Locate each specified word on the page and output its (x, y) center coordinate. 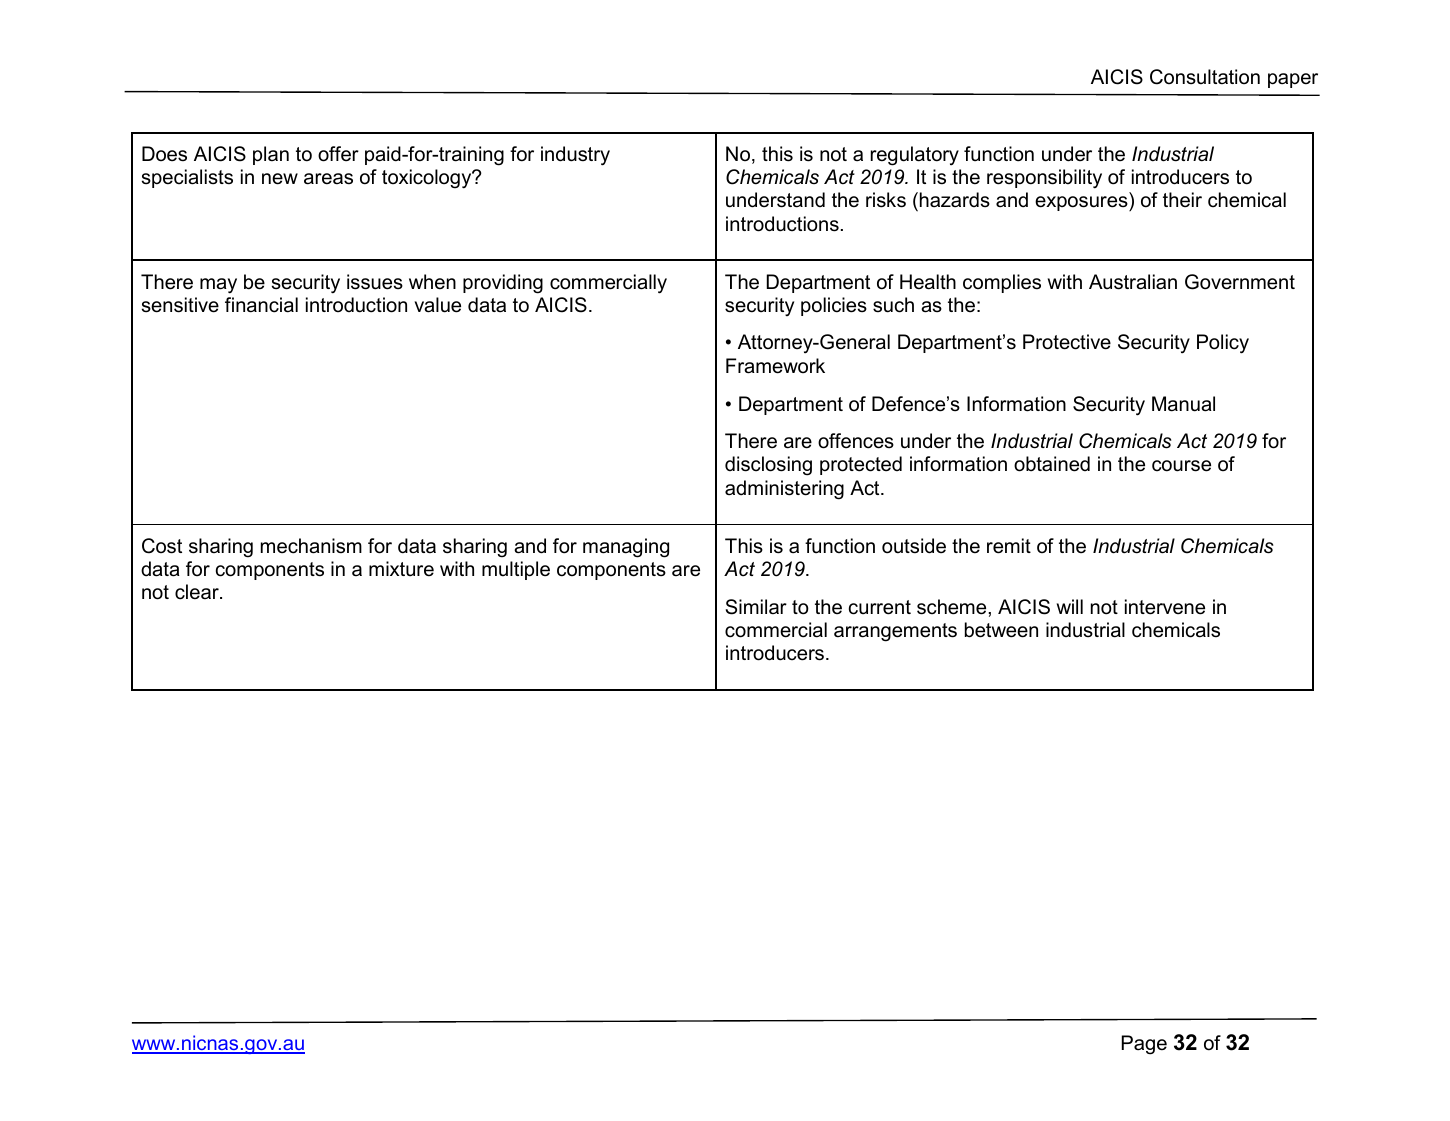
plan (271, 155)
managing (626, 548)
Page (1144, 1045)
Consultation (1205, 77)
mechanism (311, 546)
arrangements (895, 632)
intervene (1165, 607)
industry (575, 156)
